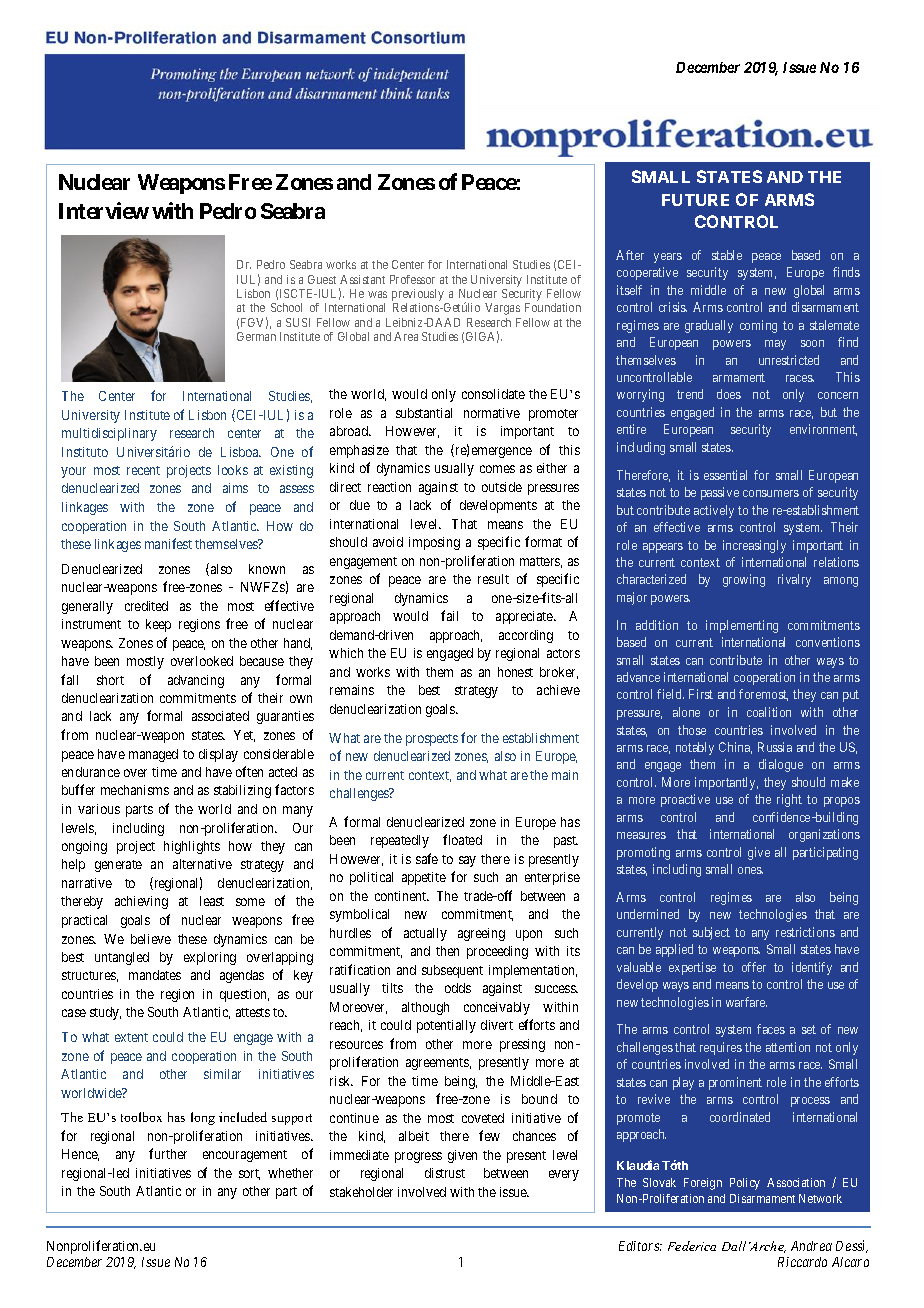  What do you see at coordinates (775, 747) in the screenshot?
I see `Russia` at bounding box center [775, 747].
